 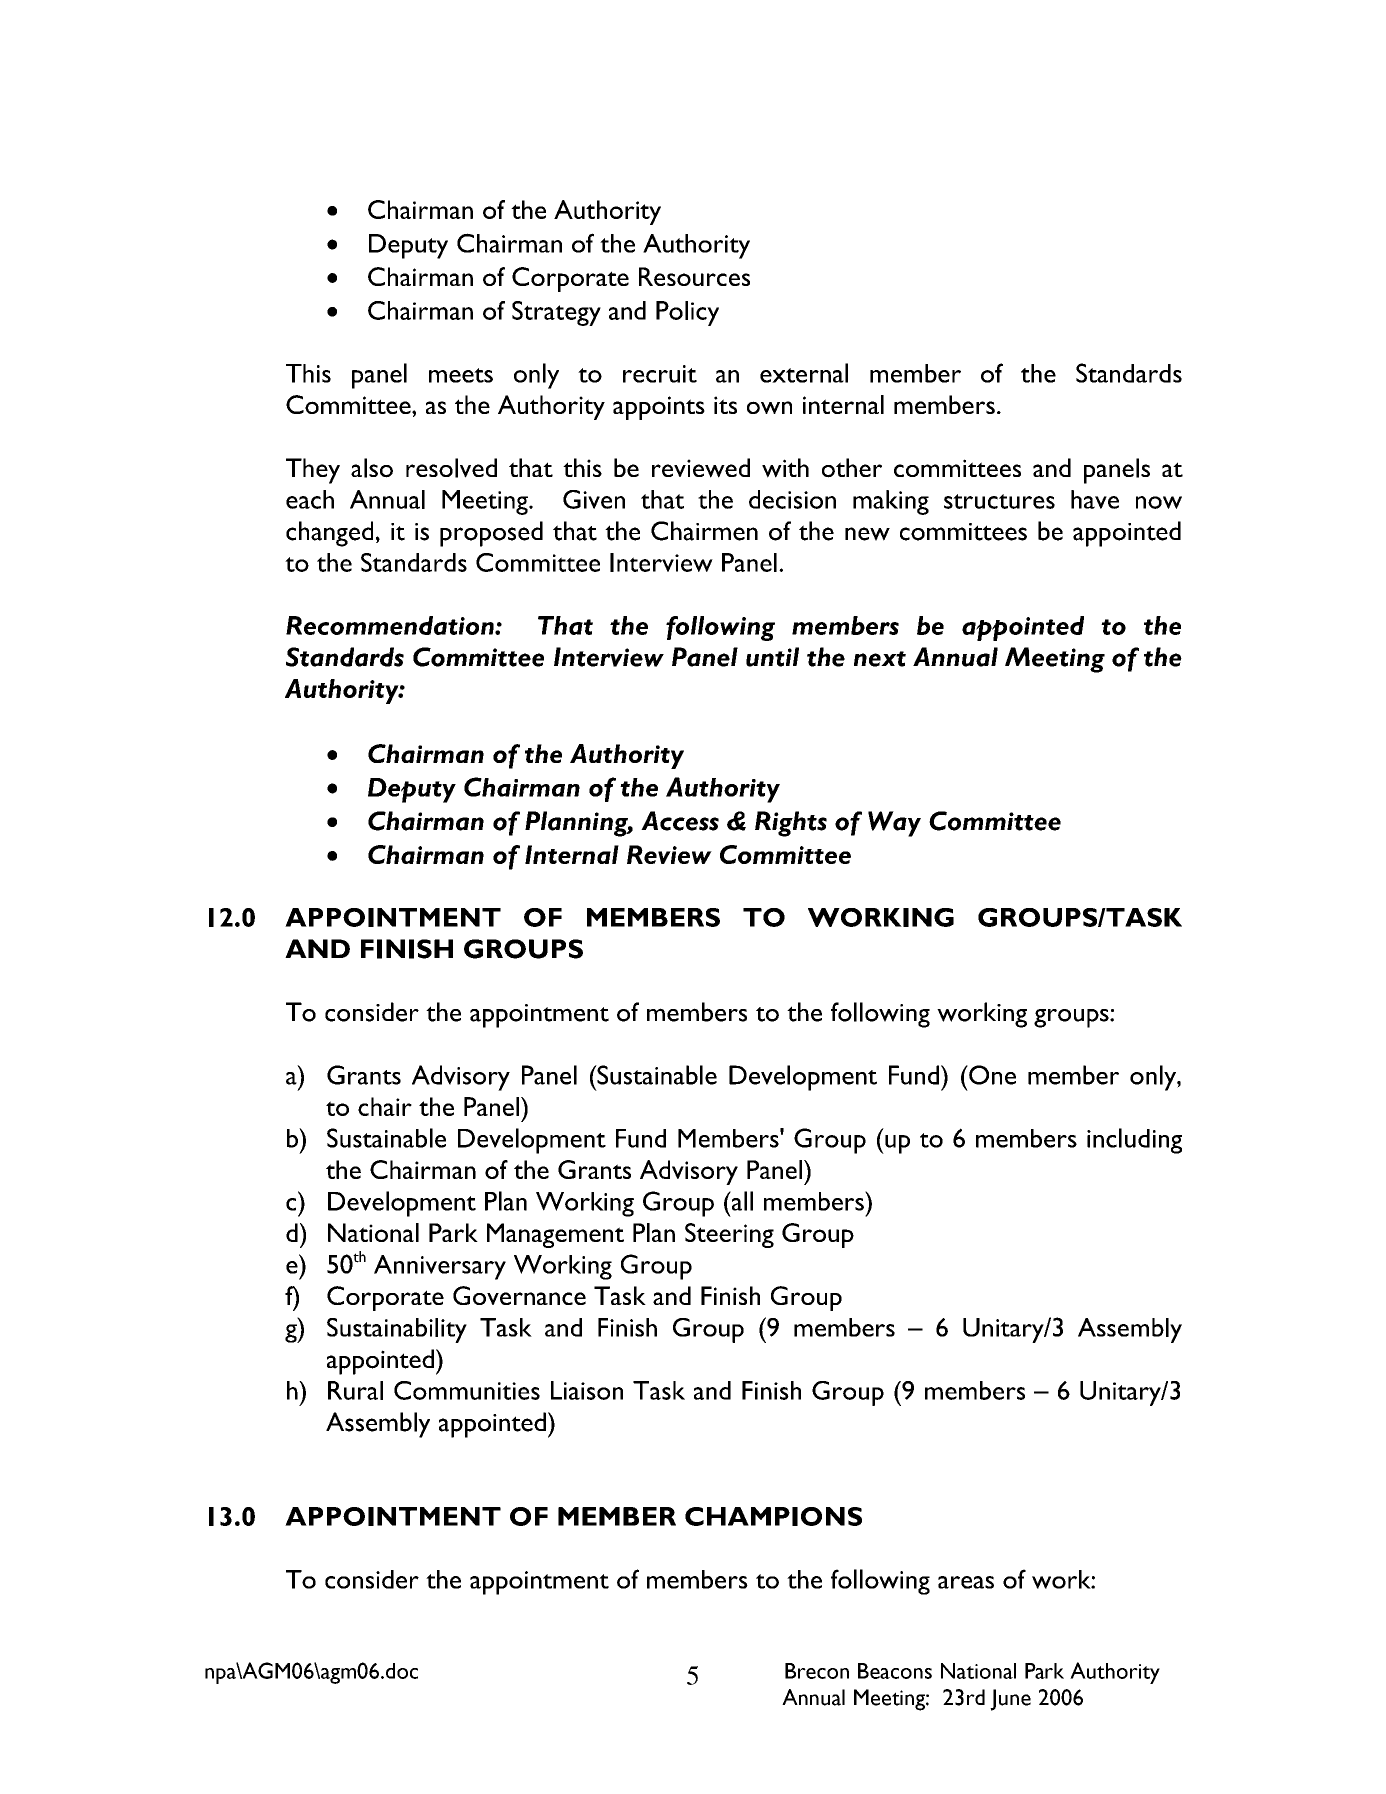 What do you see at coordinates (741, 1201) in the image?
I see `all` at bounding box center [741, 1201].
